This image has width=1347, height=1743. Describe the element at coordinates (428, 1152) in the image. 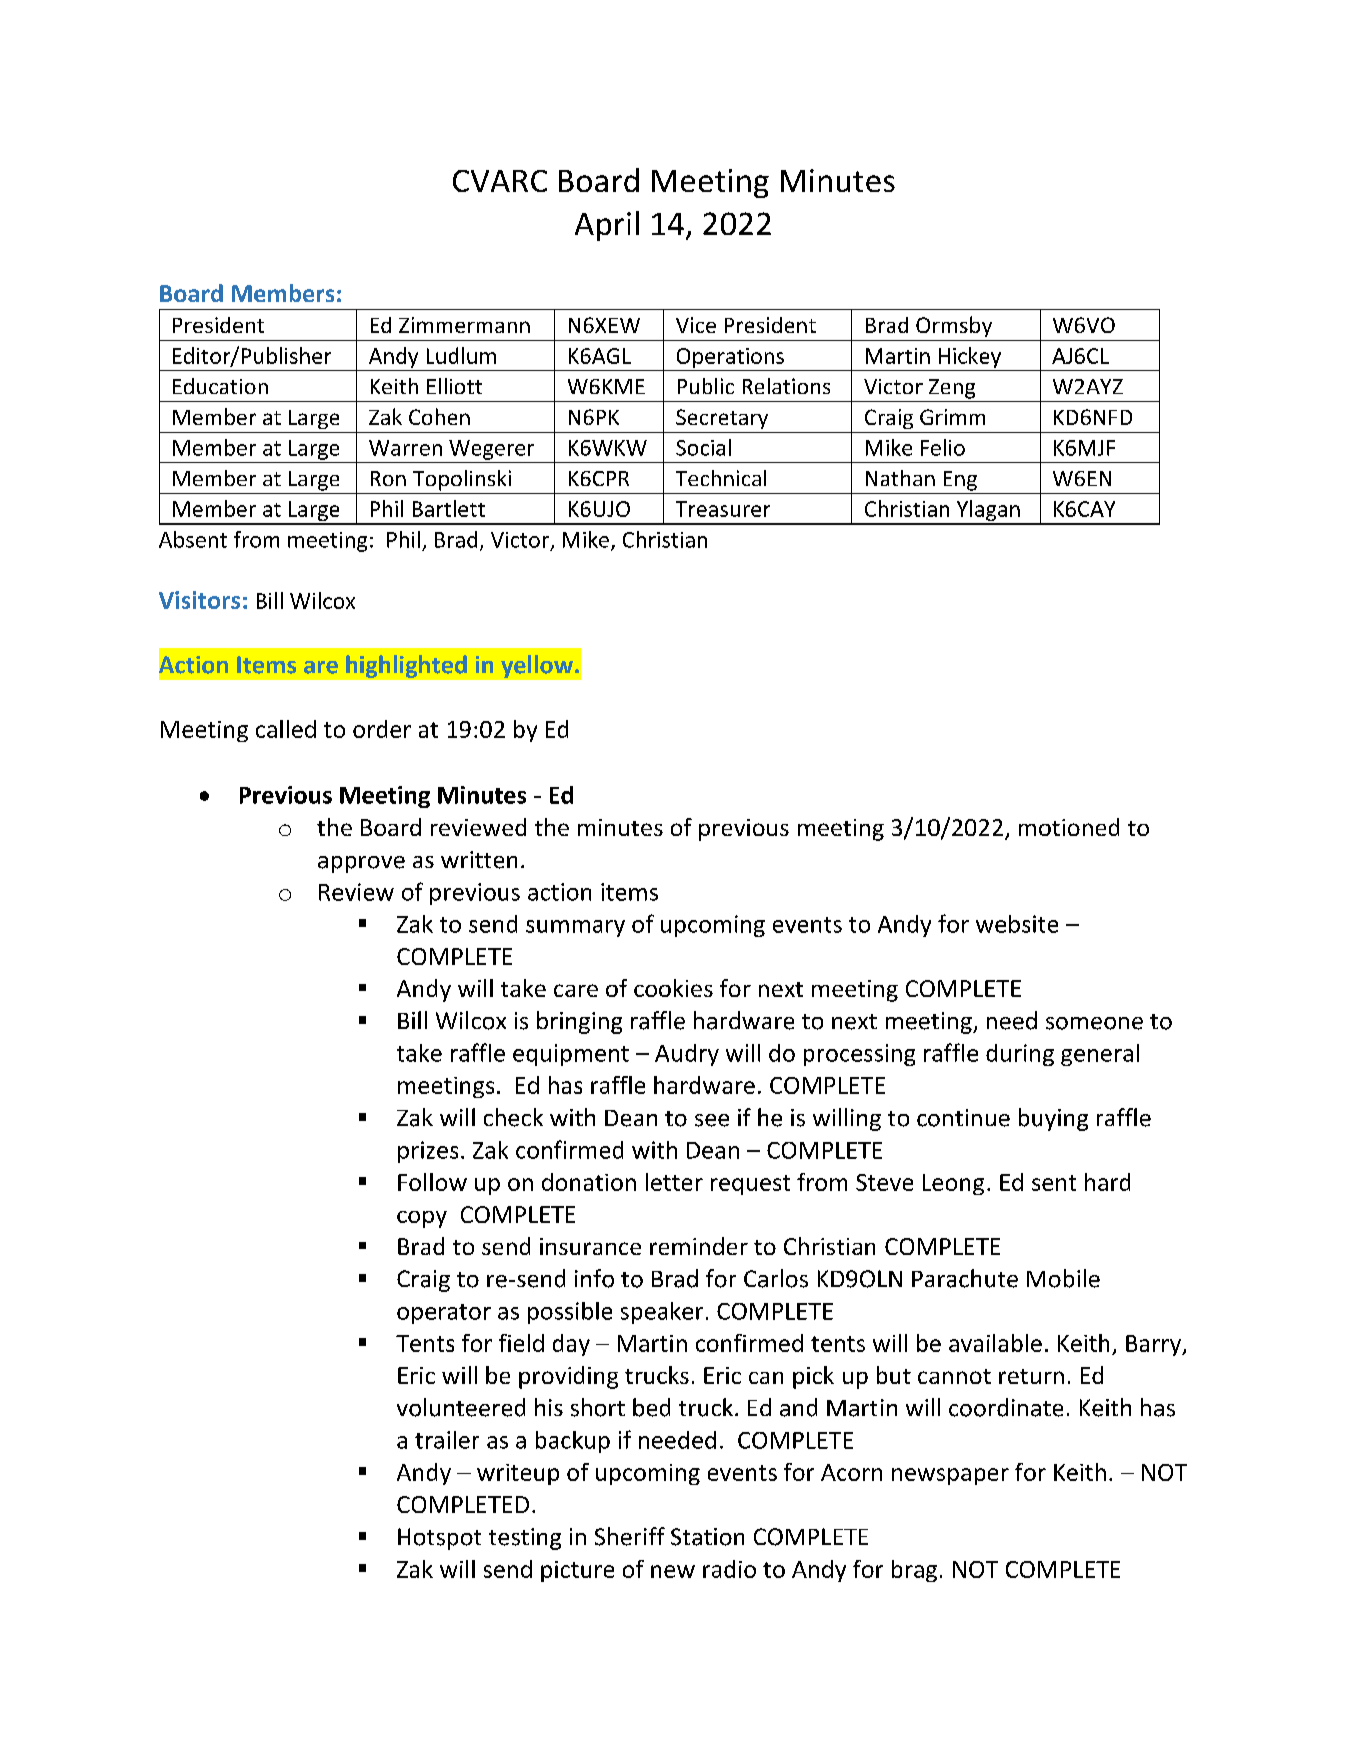

I see `prizes` at that location.
